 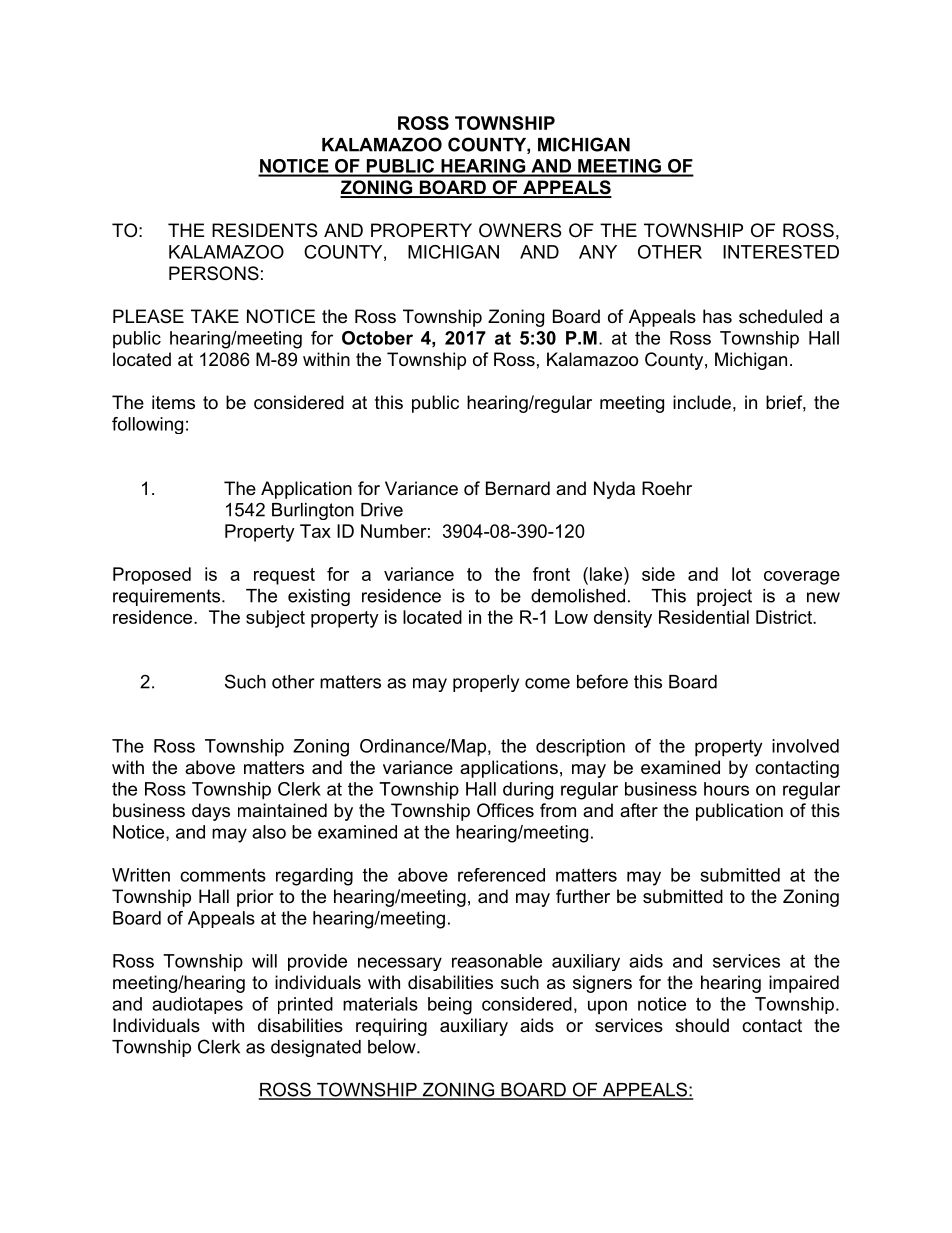 I want to click on properly, so click(x=486, y=683).
